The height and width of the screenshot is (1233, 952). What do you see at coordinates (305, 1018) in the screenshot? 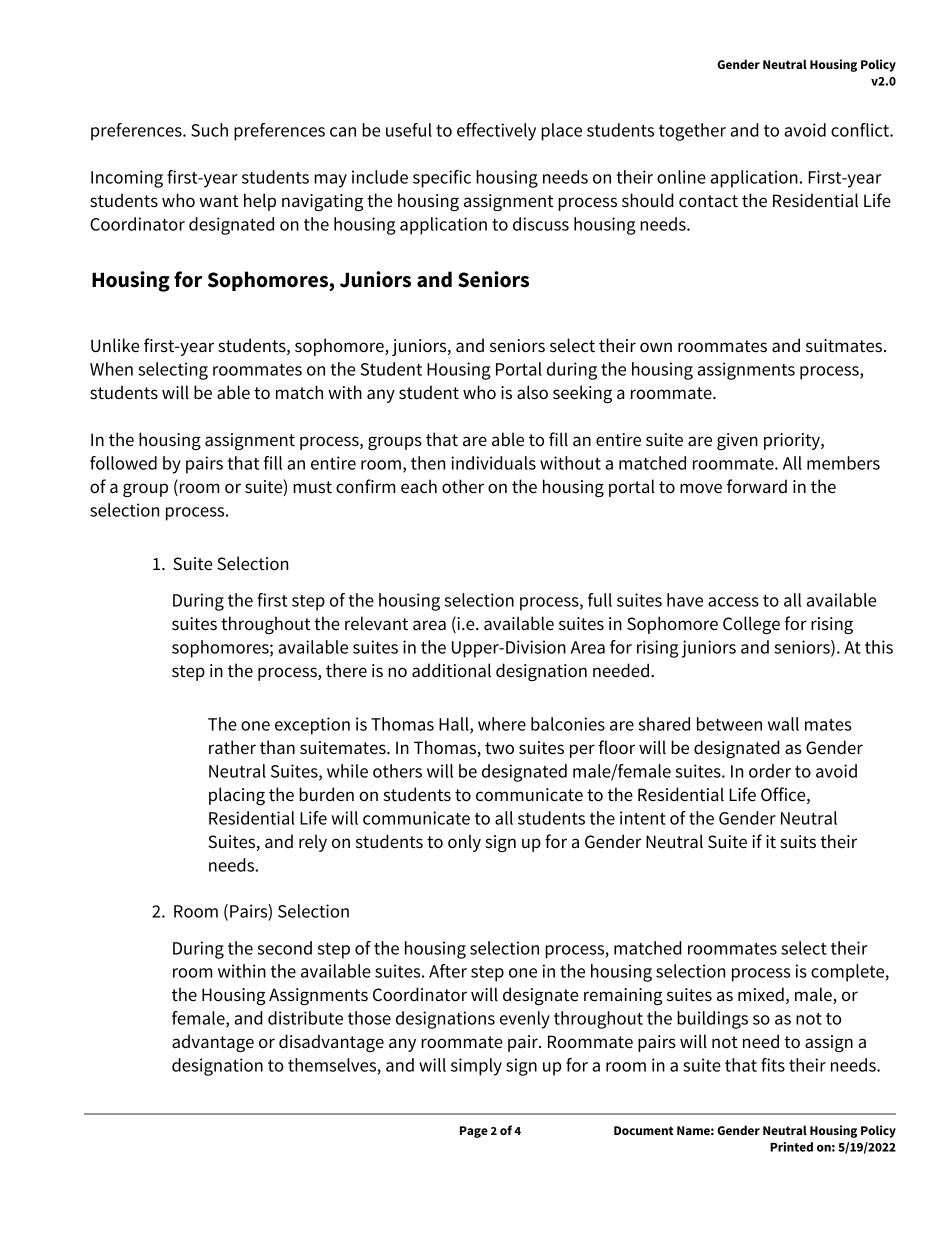
I see `distribute` at bounding box center [305, 1018].
